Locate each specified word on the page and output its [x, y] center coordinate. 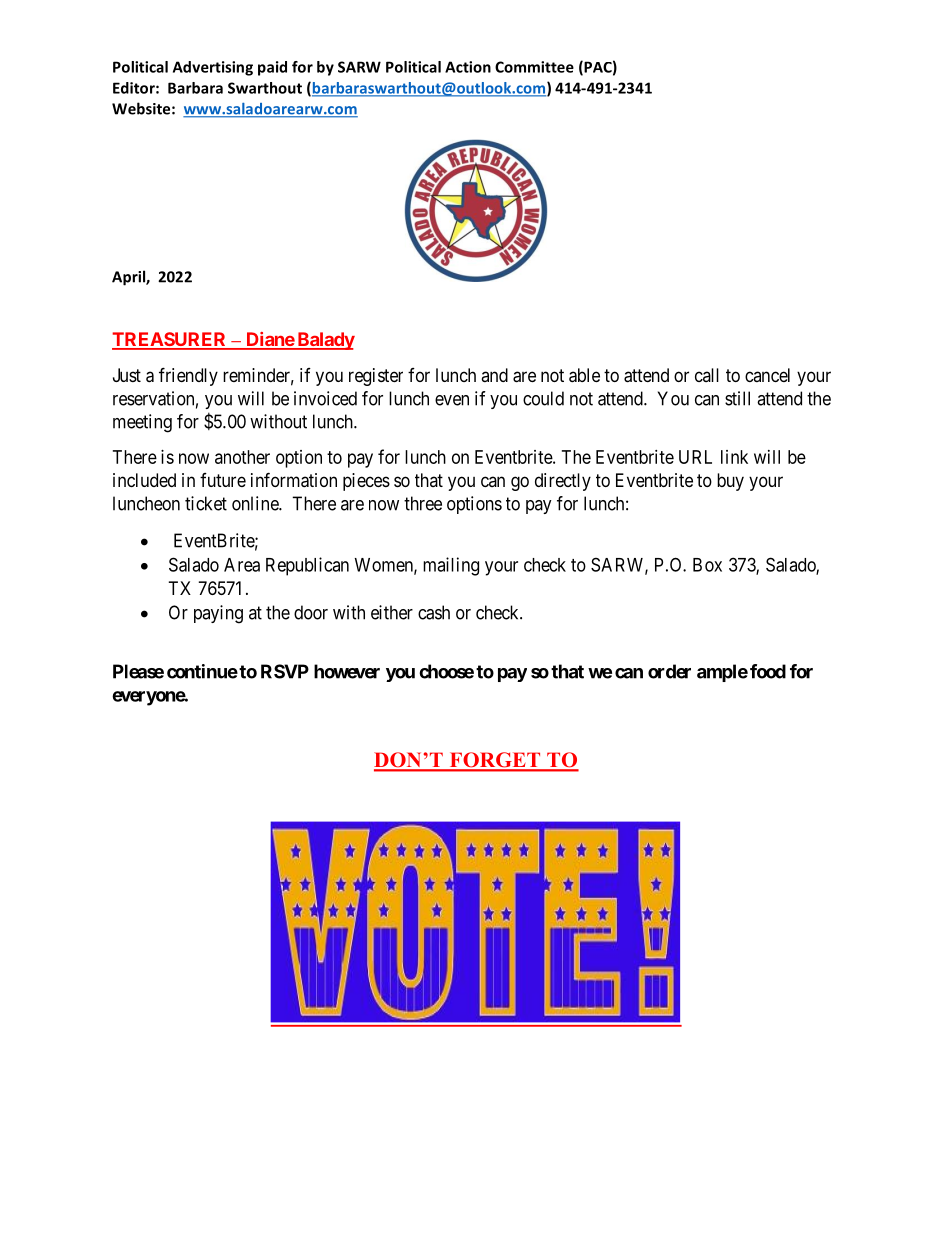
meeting [142, 423]
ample [722, 673]
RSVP [285, 671]
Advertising [213, 68]
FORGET [495, 761]
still [737, 398]
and [494, 375]
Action [468, 67]
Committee [534, 67]
